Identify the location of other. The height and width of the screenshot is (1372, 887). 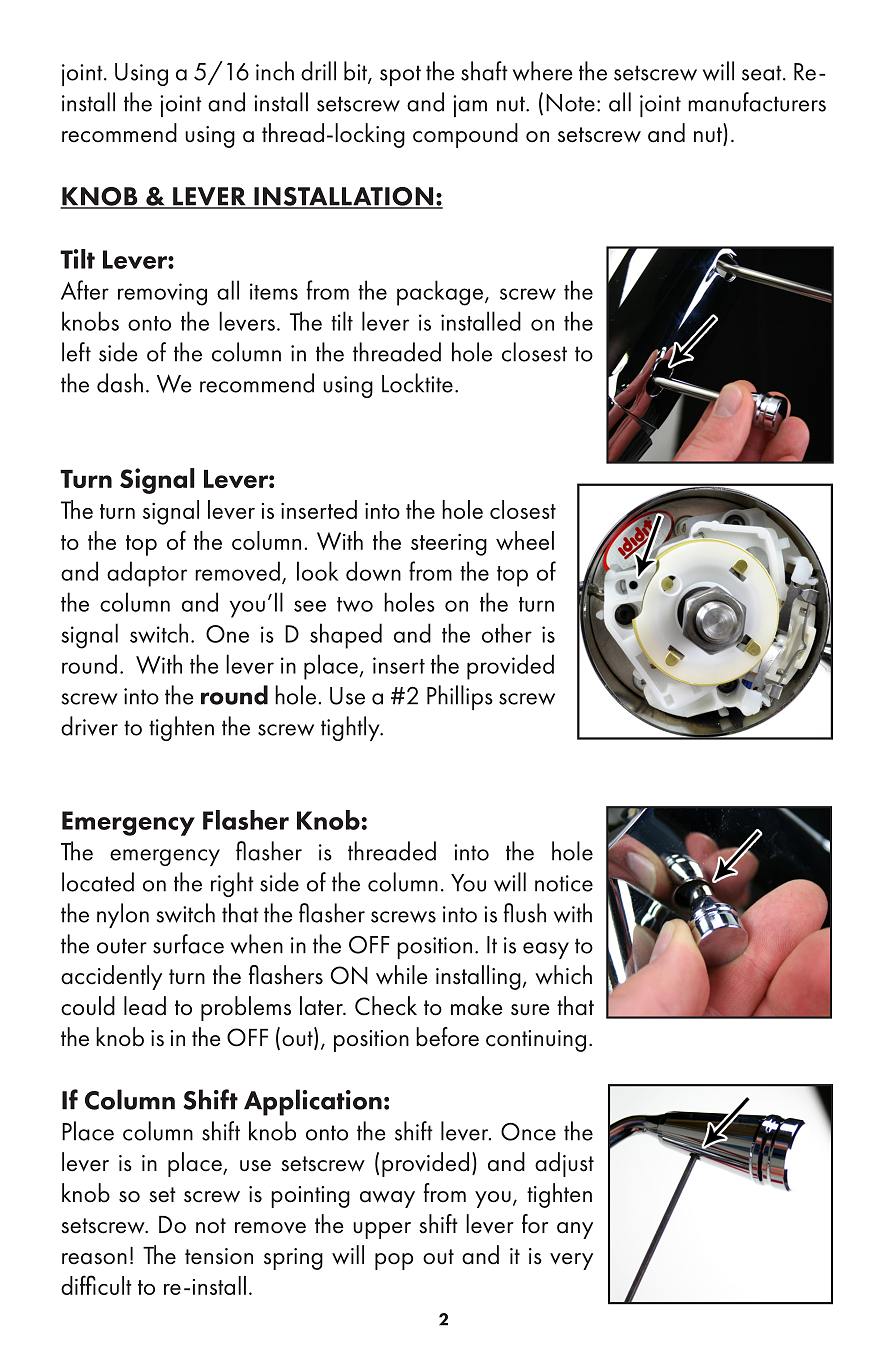
(507, 633).
